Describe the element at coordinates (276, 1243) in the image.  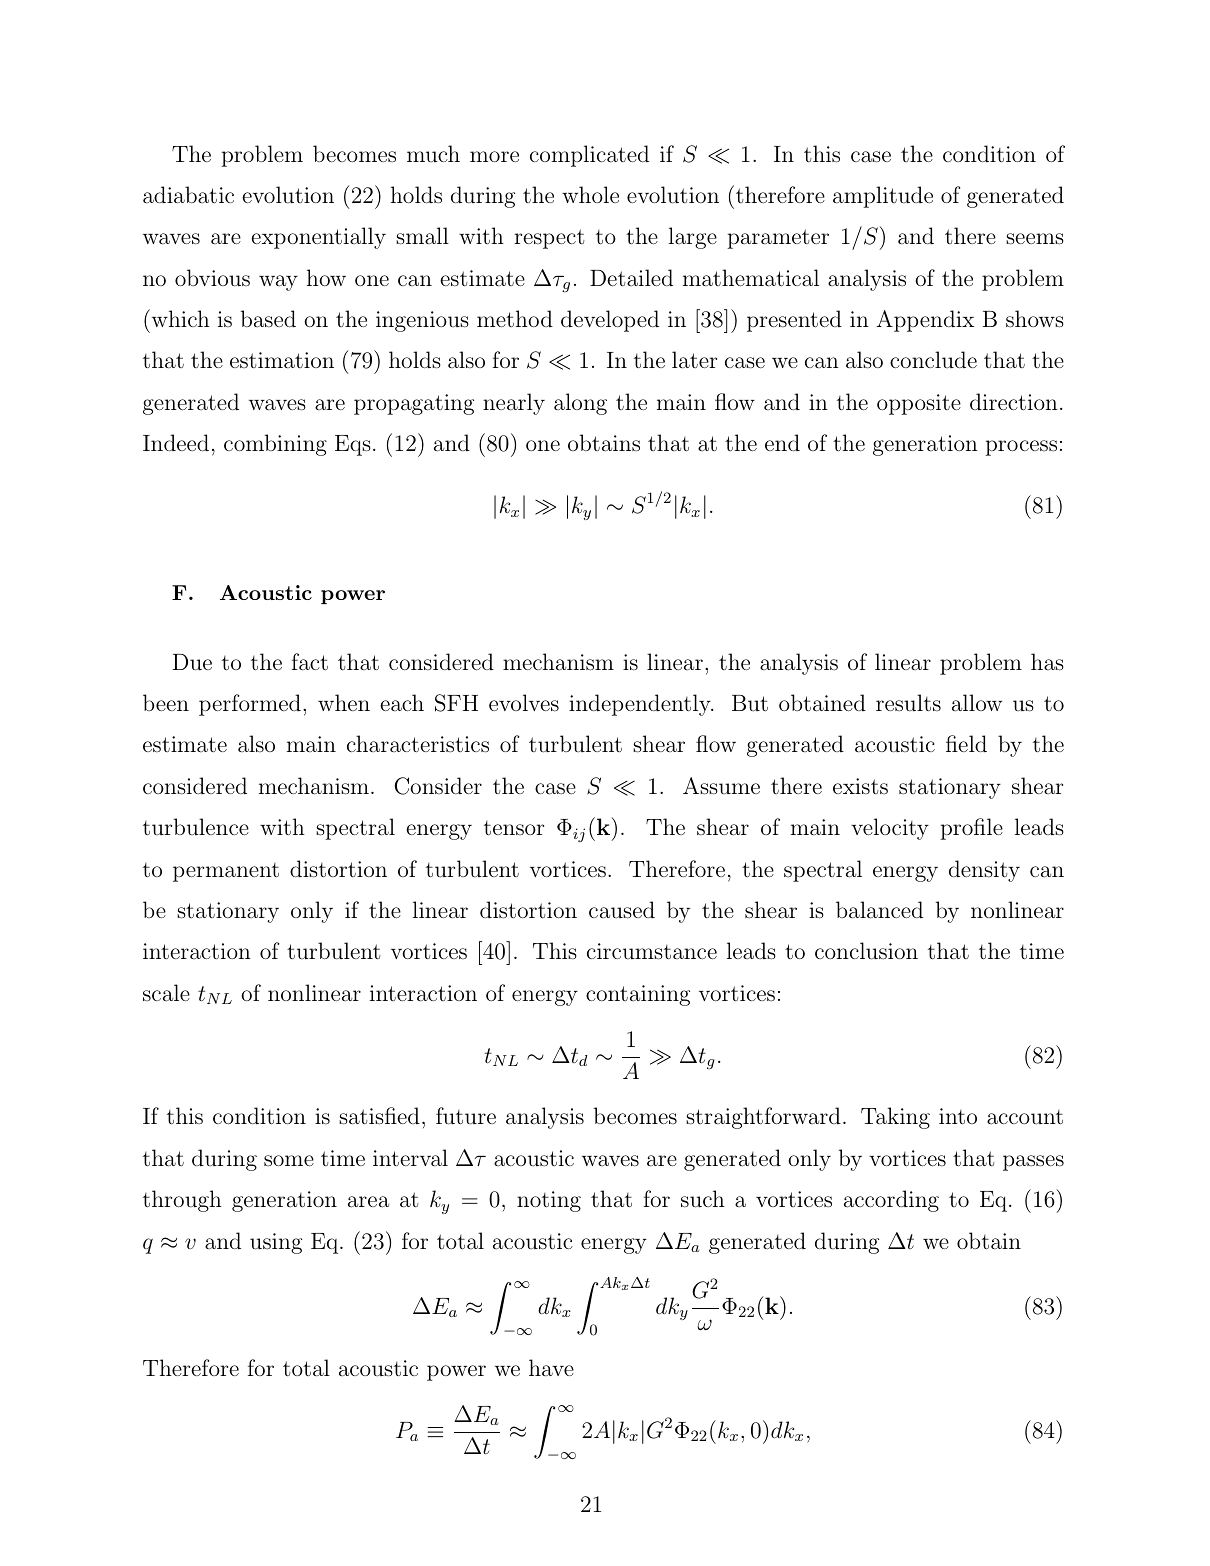
I see `using` at that location.
